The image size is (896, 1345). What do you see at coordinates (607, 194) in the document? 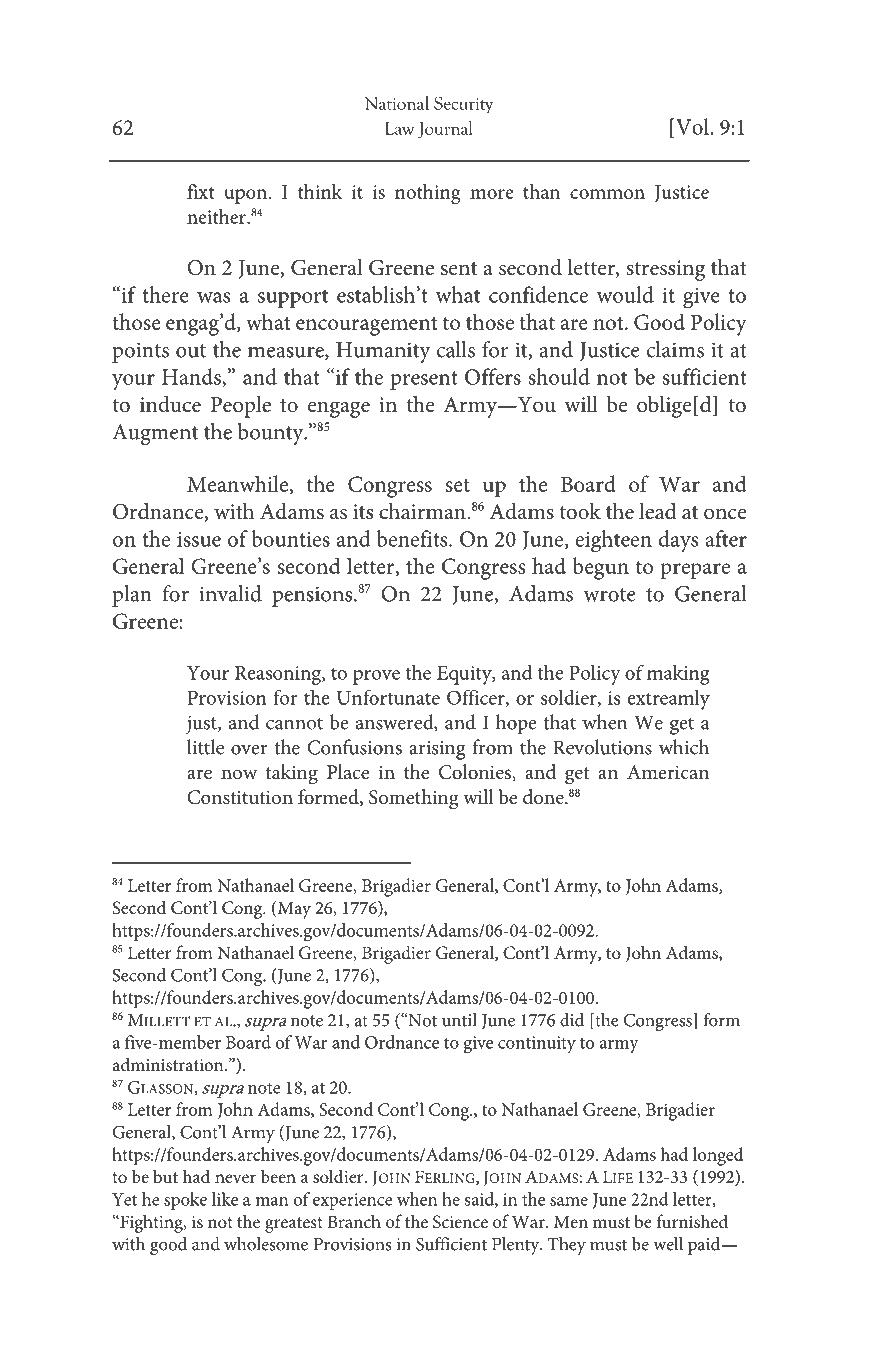
I see `common` at bounding box center [607, 194].
